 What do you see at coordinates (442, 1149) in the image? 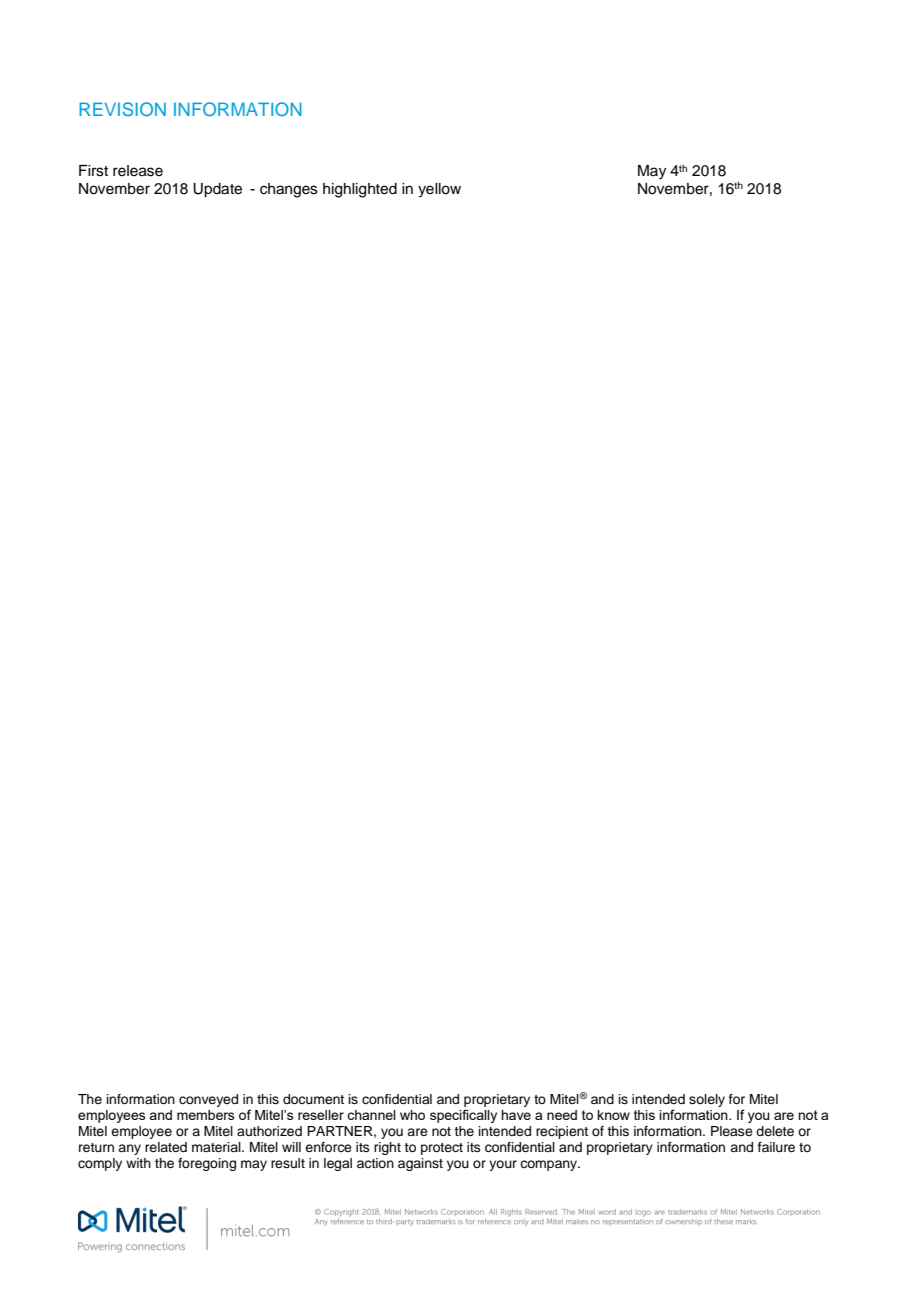
I see `protect` at bounding box center [442, 1149].
